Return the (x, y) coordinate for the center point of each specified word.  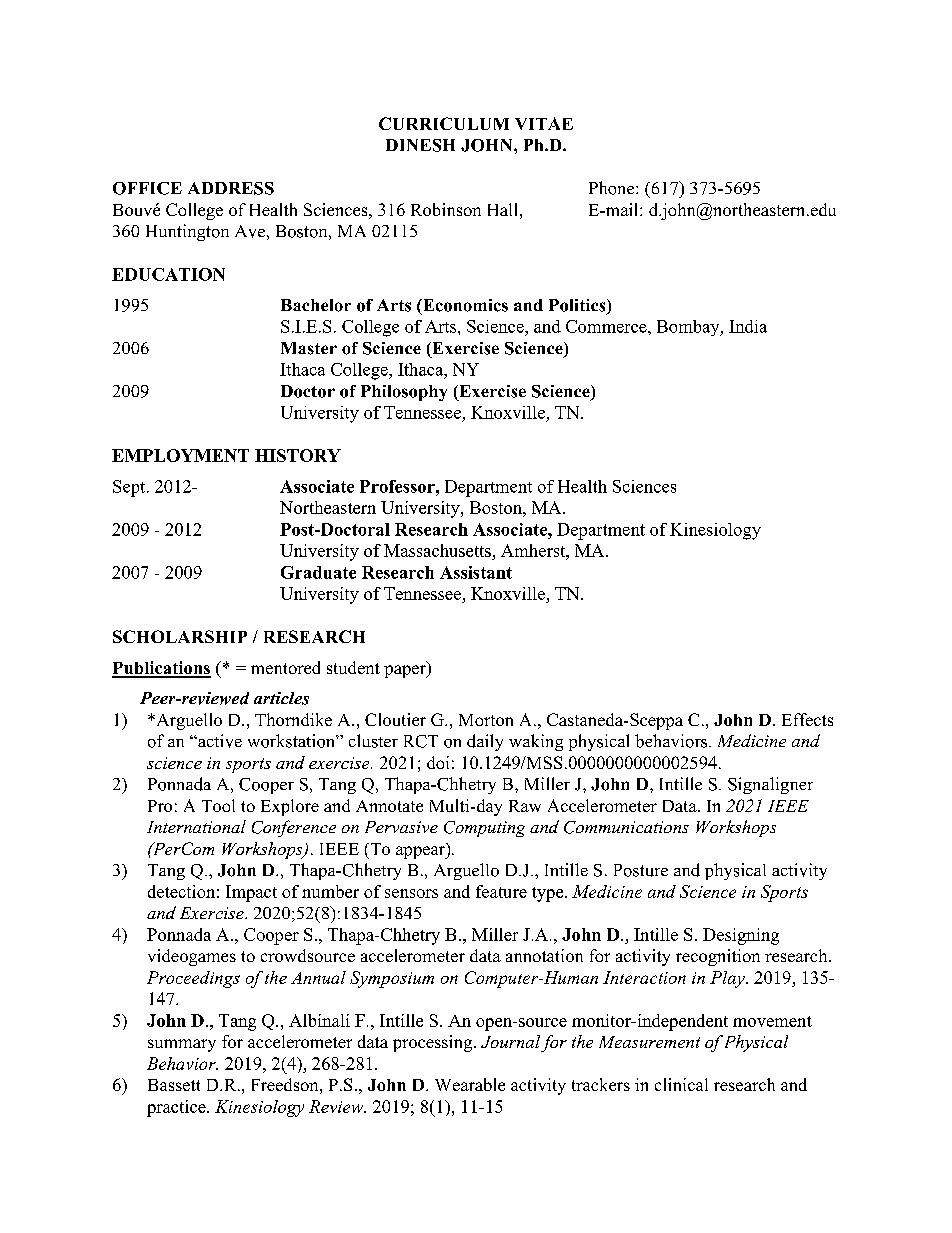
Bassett (174, 1085)
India (748, 326)
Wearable (470, 1084)
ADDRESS (231, 188)
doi (438, 762)
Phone (613, 188)
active (219, 741)
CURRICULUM (444, 123)
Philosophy (404, 393)
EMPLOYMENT (180, 455)
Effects (807, 719)
